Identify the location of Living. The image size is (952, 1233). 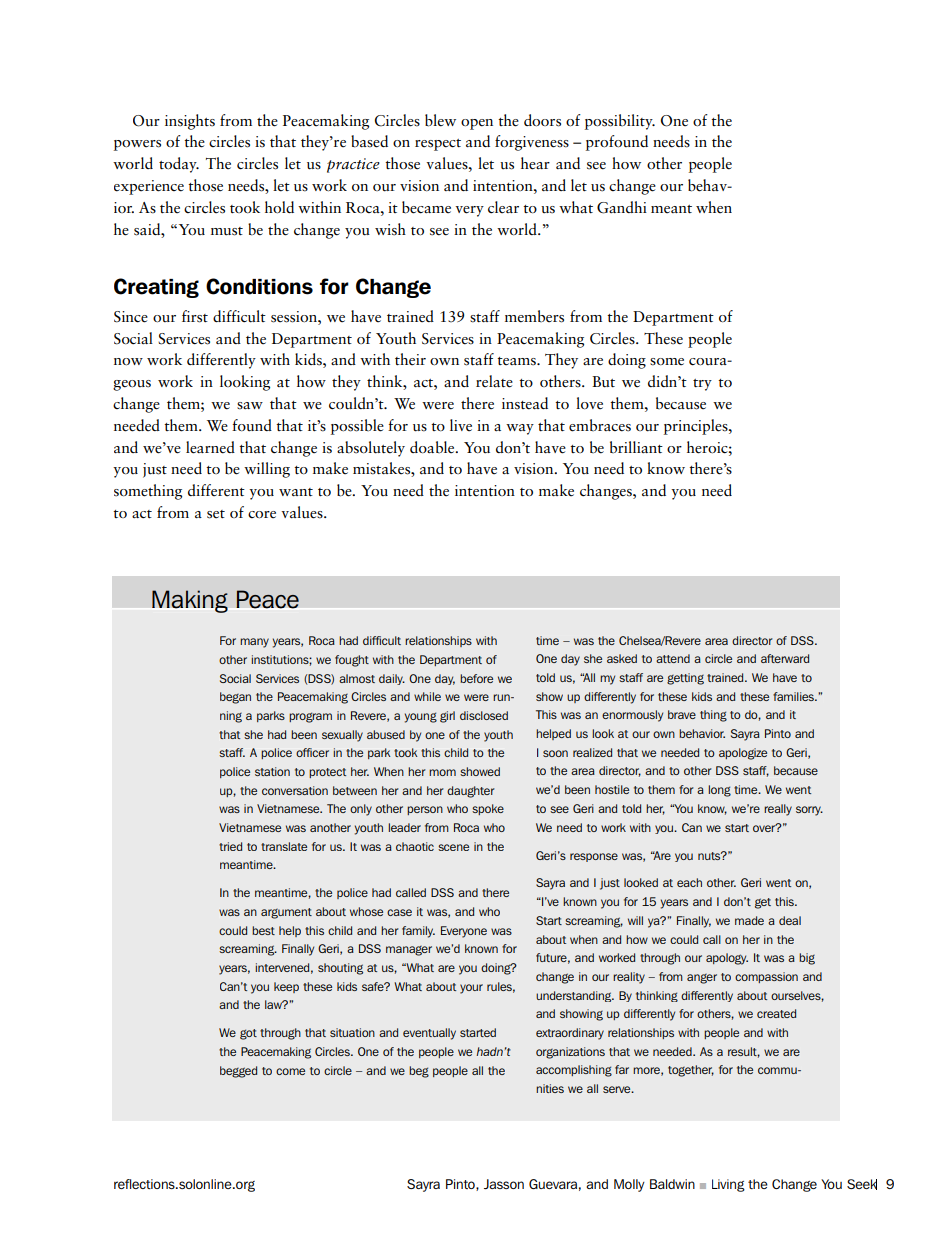
(728, 1185).
